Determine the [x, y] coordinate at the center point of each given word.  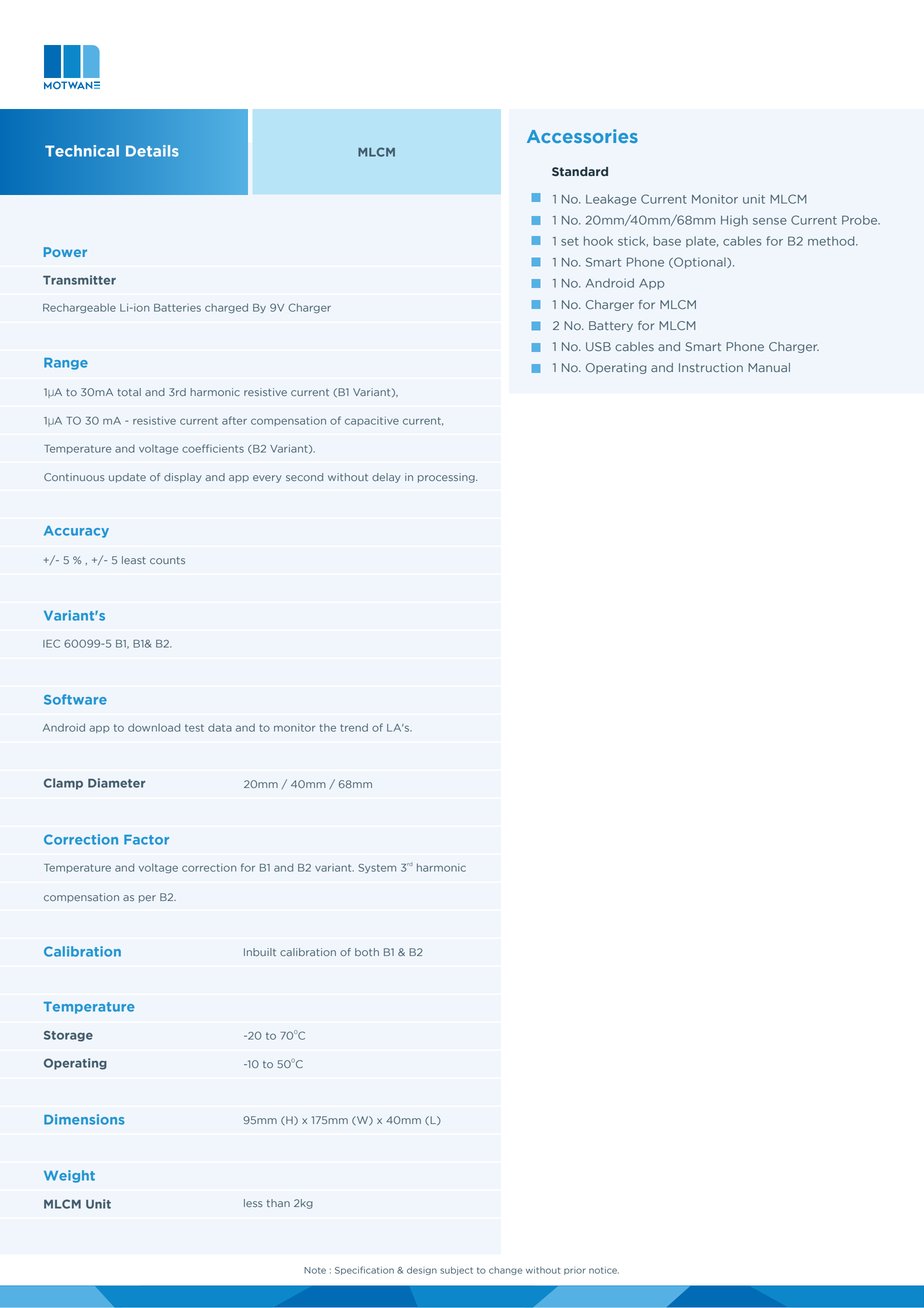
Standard [580, 171]
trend [354, 727]
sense [770, 221]
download [154, 727]
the [327, 728]
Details [152, 151]
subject [456, 1271]
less [253, 1203]
